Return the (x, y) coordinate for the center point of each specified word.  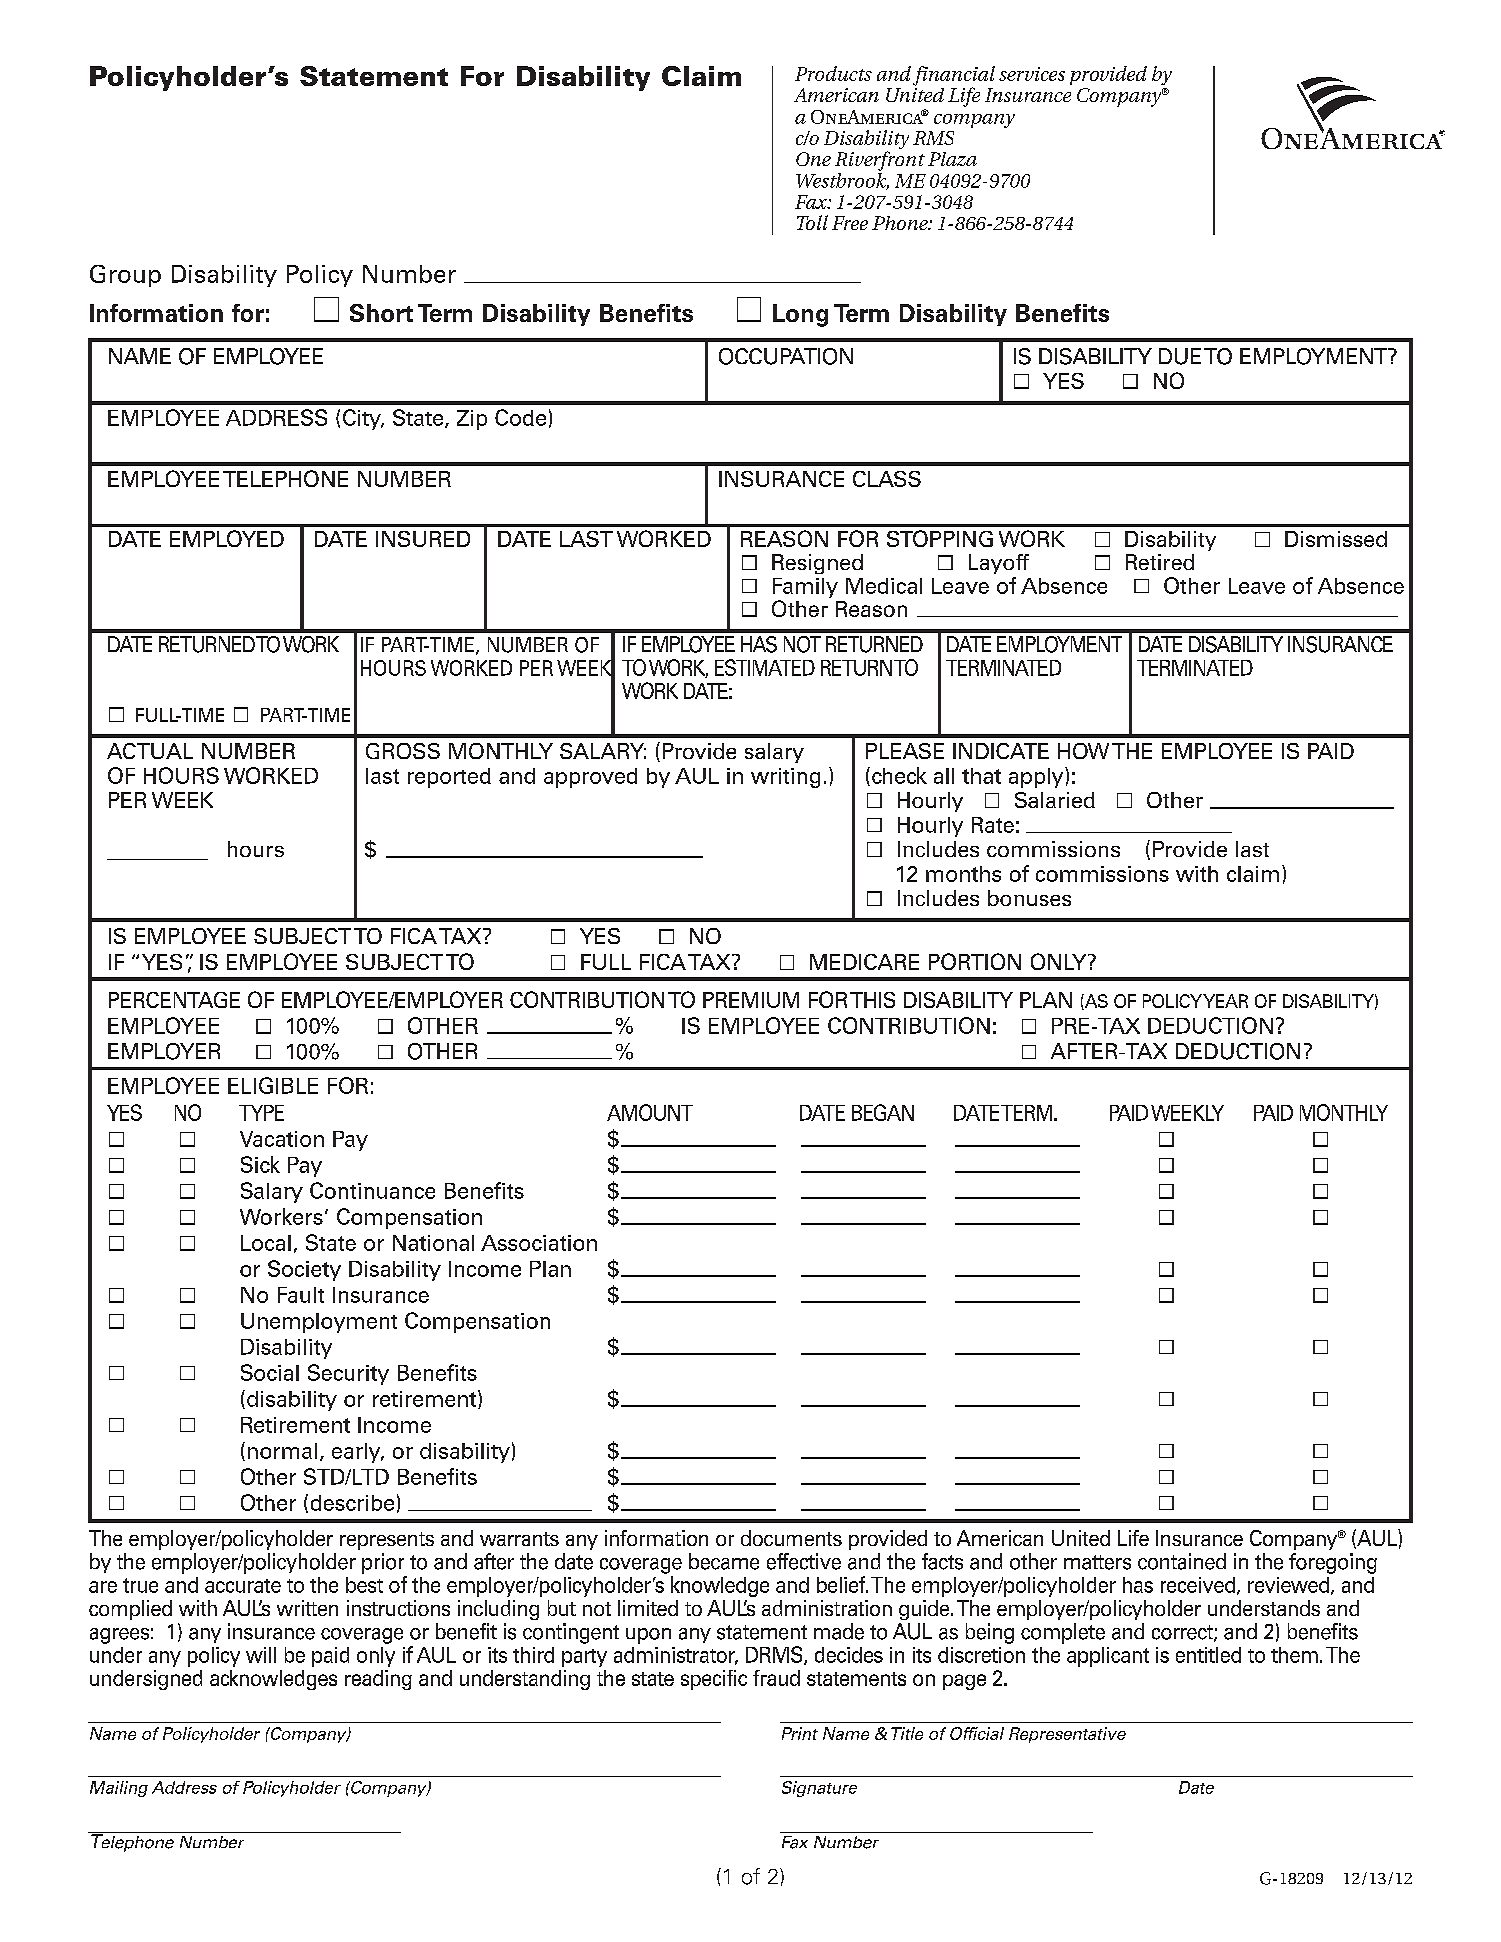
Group (125, 276)
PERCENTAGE (174, 1000)
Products (833, 73)
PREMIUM (751, 1000)
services (1032, 74)
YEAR (1225, 1001)
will (261, 1655)
